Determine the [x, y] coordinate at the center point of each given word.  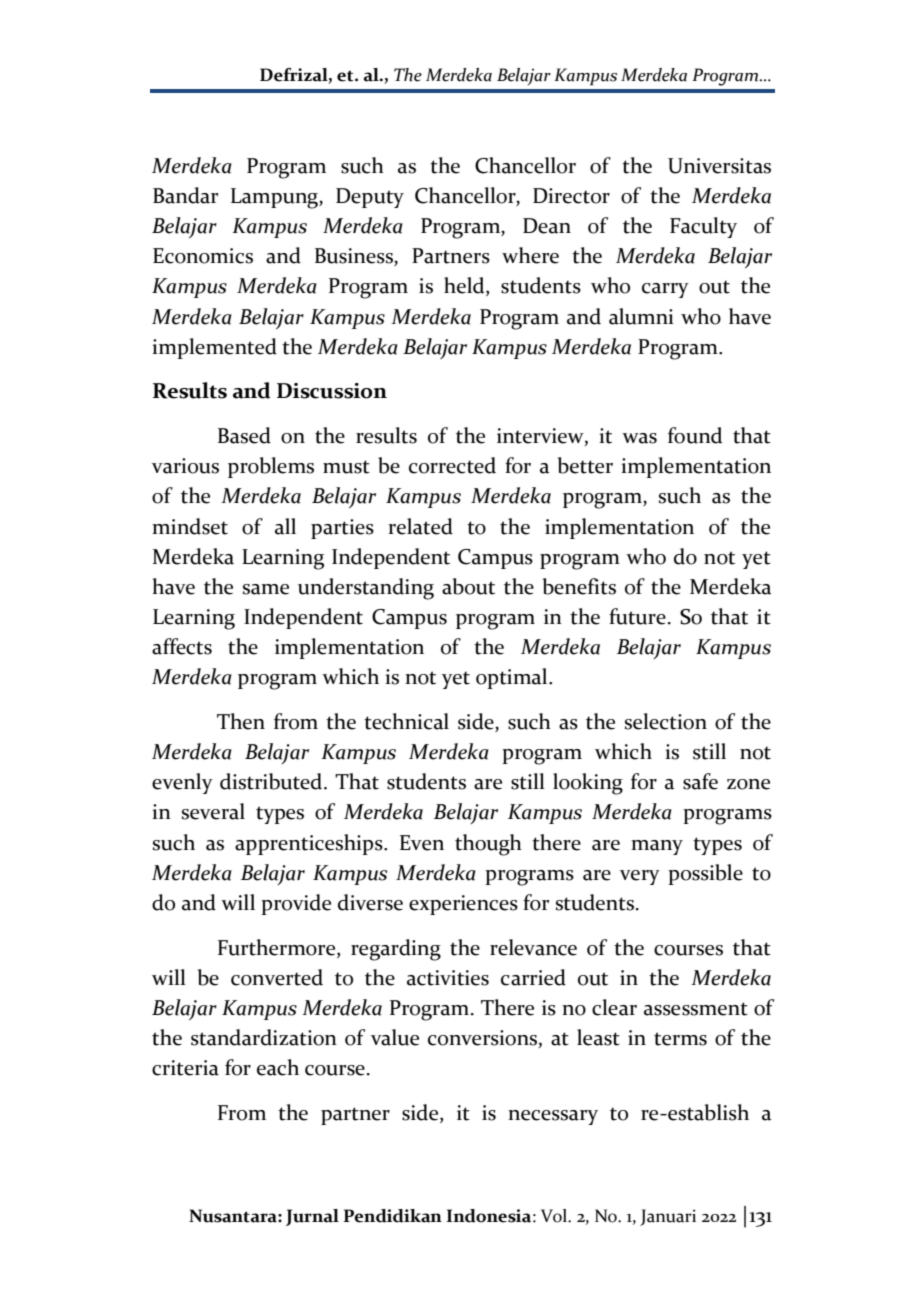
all [285, 526]
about [468, 586]
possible [705, 874]
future [637, 616]
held [465, 286]
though [488, 845]
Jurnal [312, 1217]
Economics [203, 256]
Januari [668, 1217]
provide [296, 904]
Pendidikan [393, 1216]
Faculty [703, 227]
